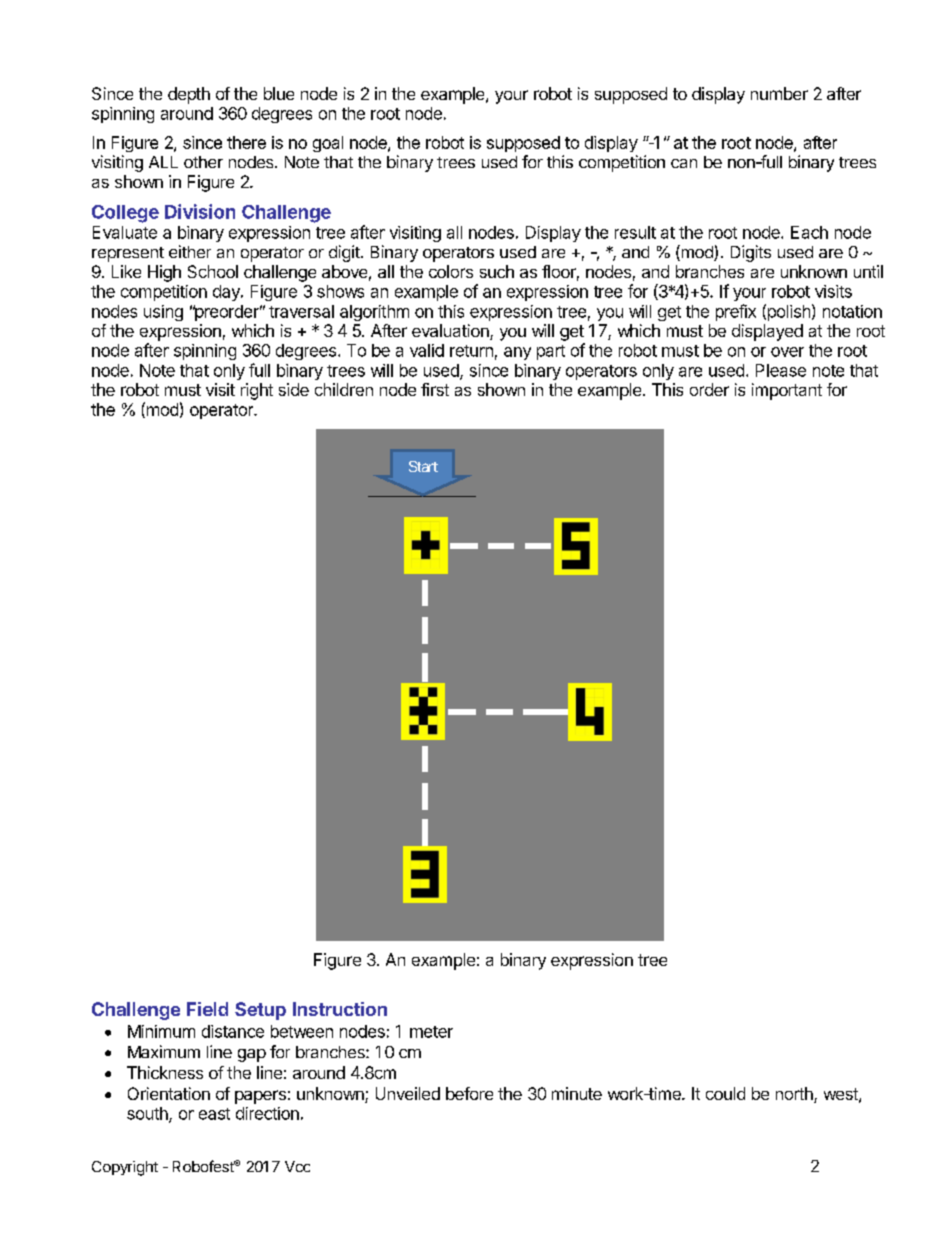 The image size is (952, 1233). I want to click on there, so click(246, 142).
